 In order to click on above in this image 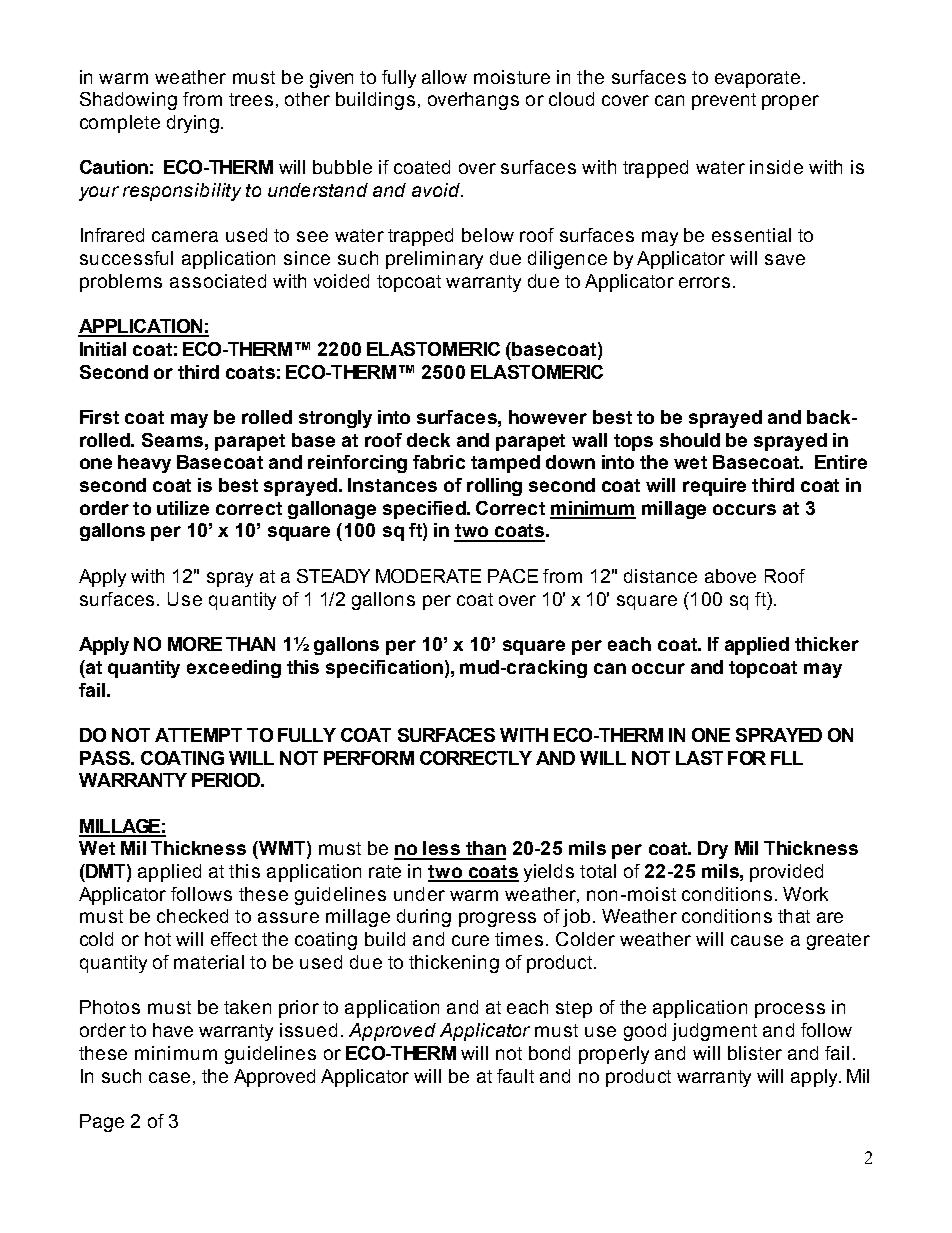, I will do `click(730, 576)`.
